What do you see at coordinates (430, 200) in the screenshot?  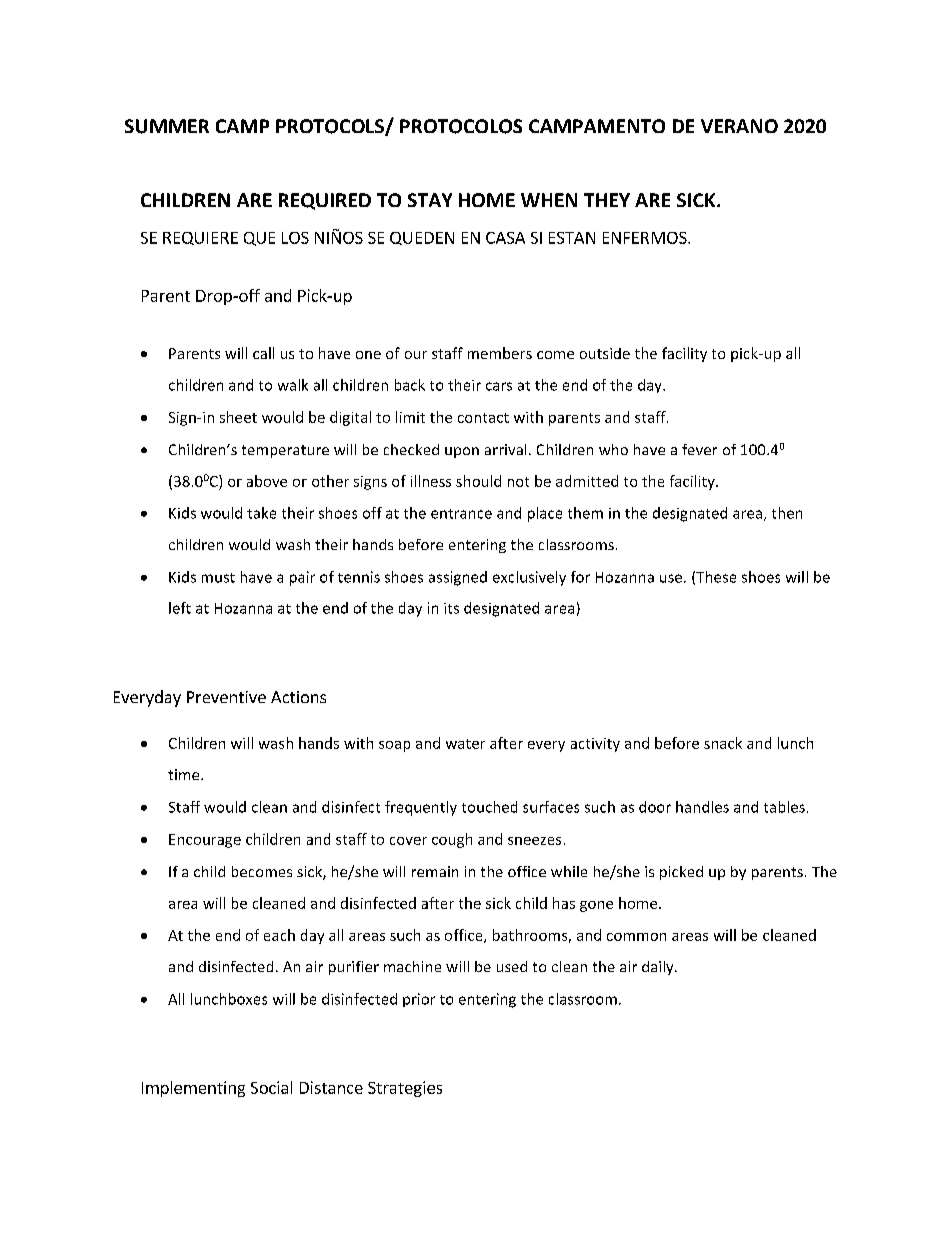 I see `STAY` at bounding box center [430, 200].
